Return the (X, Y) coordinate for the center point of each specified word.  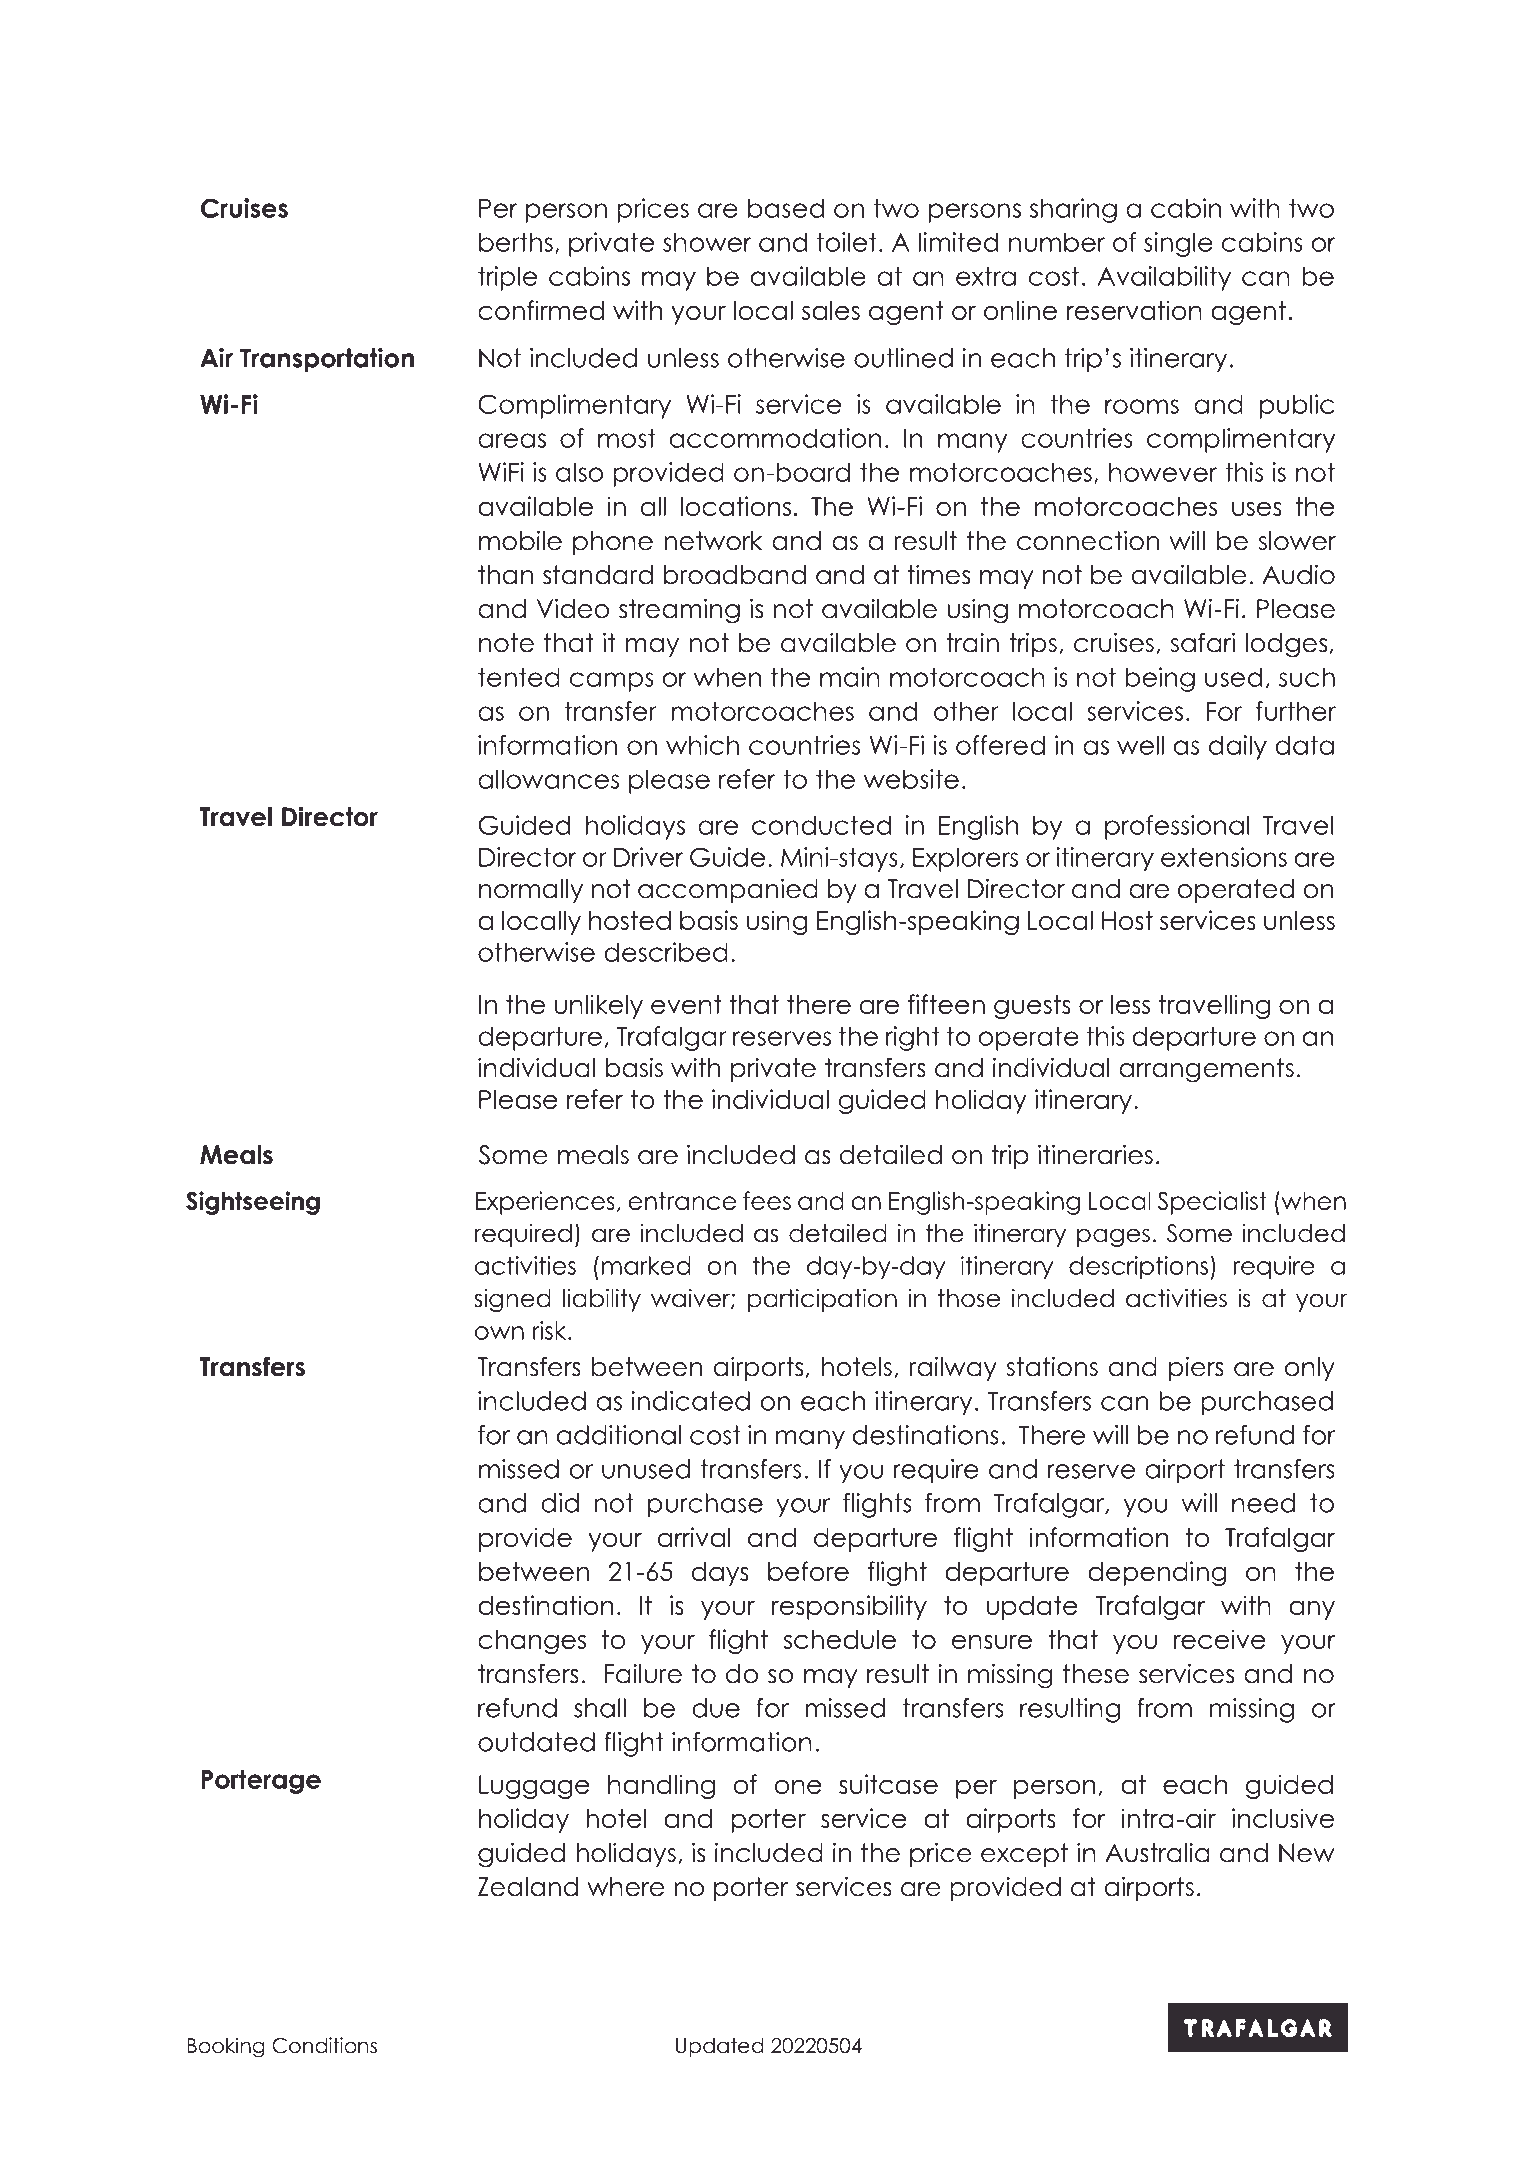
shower (707, 242)
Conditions (324, 2045)
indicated (690, 1401)
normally (531, 891)
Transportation (327, 360)
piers (1196, 1368)
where (625, 1887)
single (1178, 244)
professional (1177, 827)
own (499, 1333)
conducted (821, 825)
